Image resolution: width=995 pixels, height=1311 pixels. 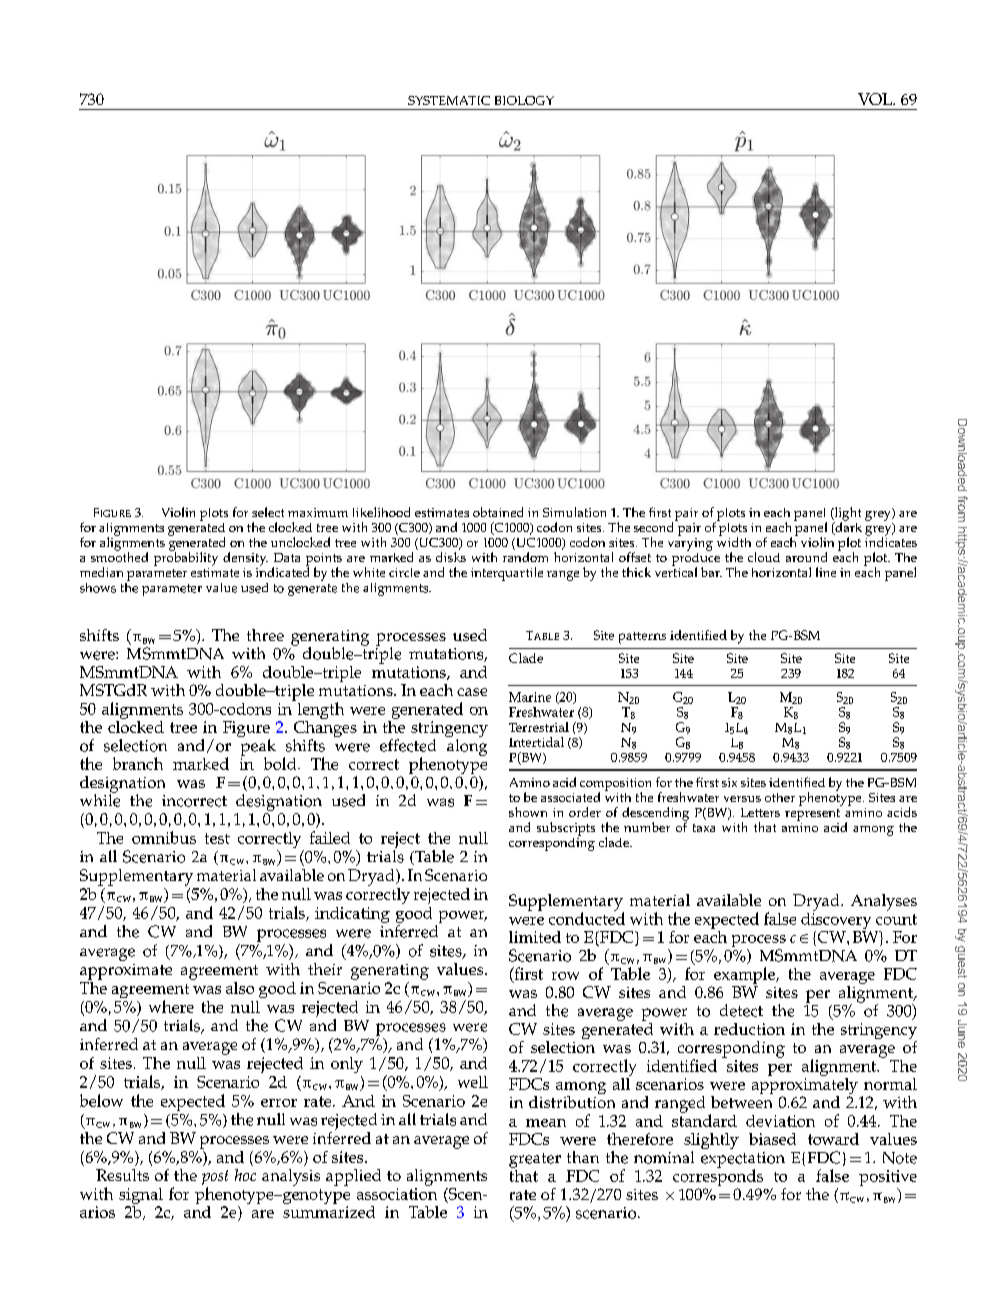 I want to click on also, so click(x=240, y=988).
